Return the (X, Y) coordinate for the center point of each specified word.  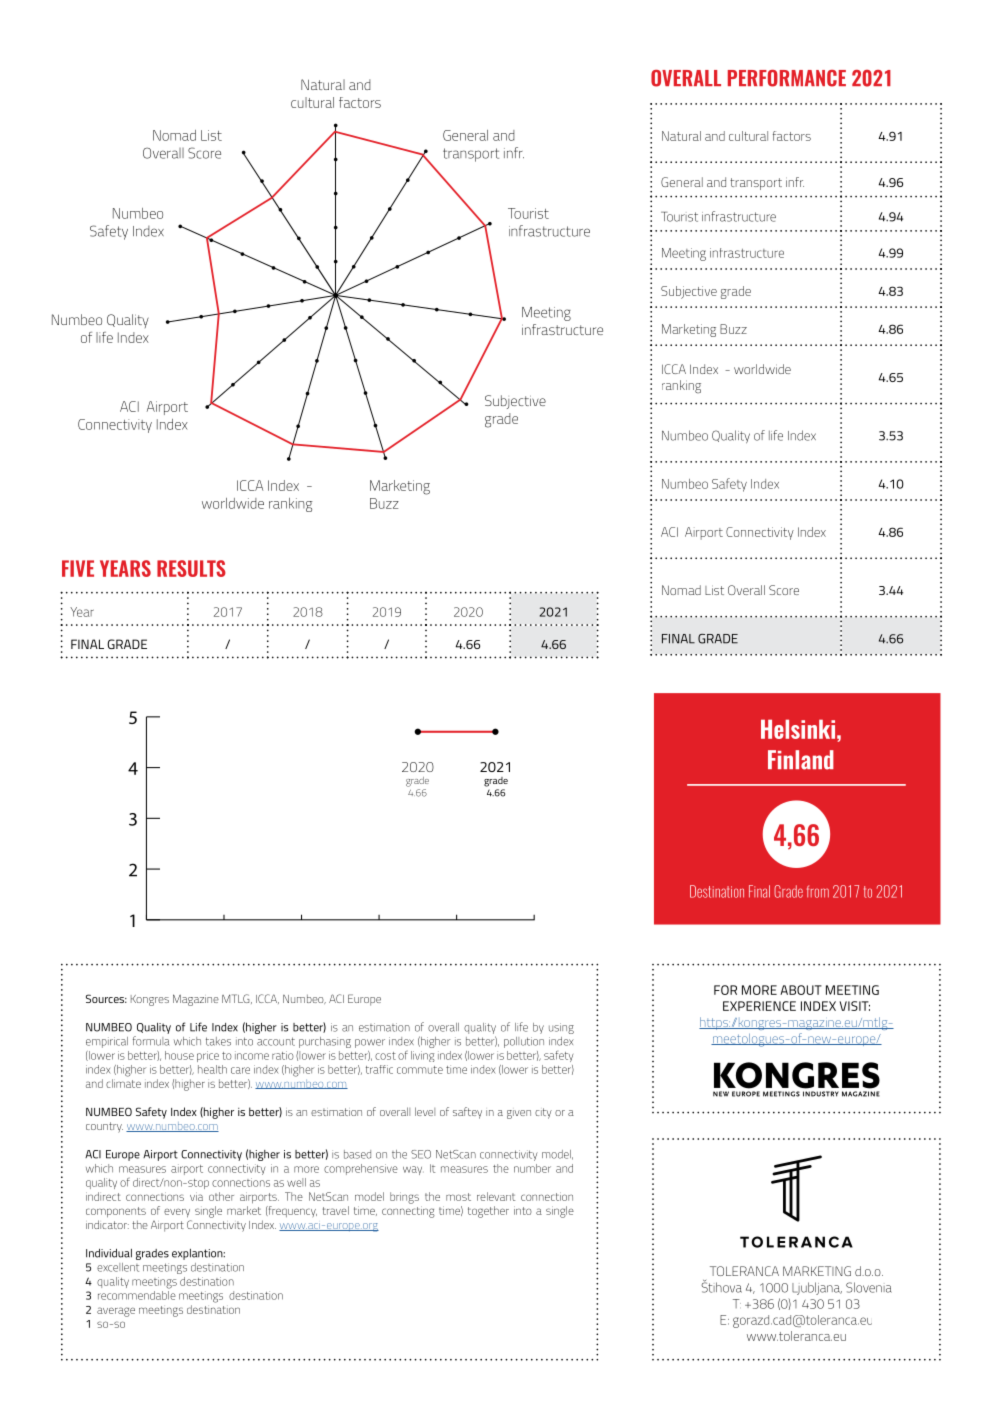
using (561, 1028)
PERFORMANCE (787, 78)
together (488, 1212)
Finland (801, 760)
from (818, 891)
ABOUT (801, 990)
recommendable (137, 1295)
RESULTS (191, 568)
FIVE (78, 568)
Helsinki (798, 729)
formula (151, 1041)
